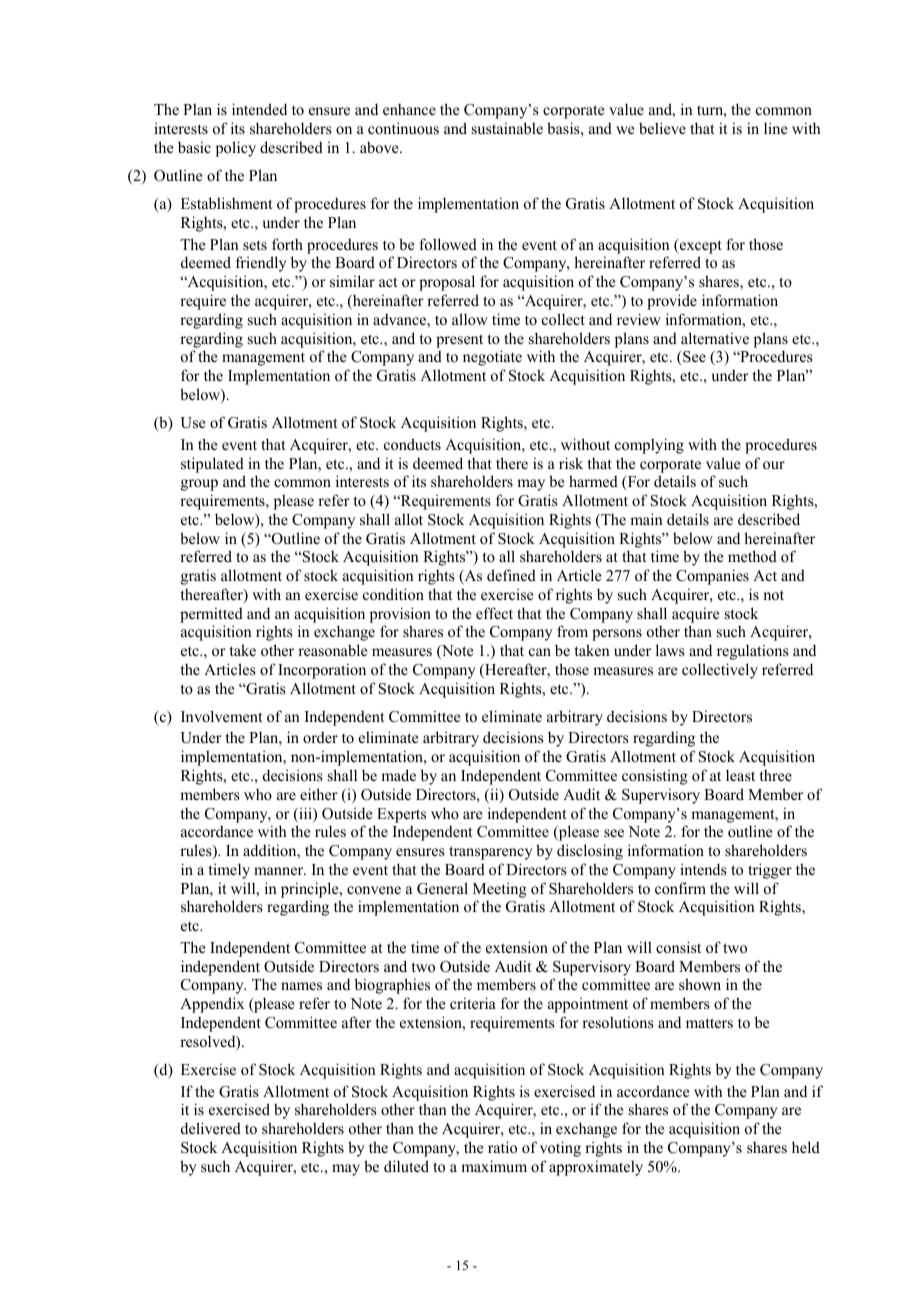 This screenshot has height=1308, width=924. What do you see at coordinates (211, 615) in the screenshot?
I see `permitted` at bounding box center [211, 615].
